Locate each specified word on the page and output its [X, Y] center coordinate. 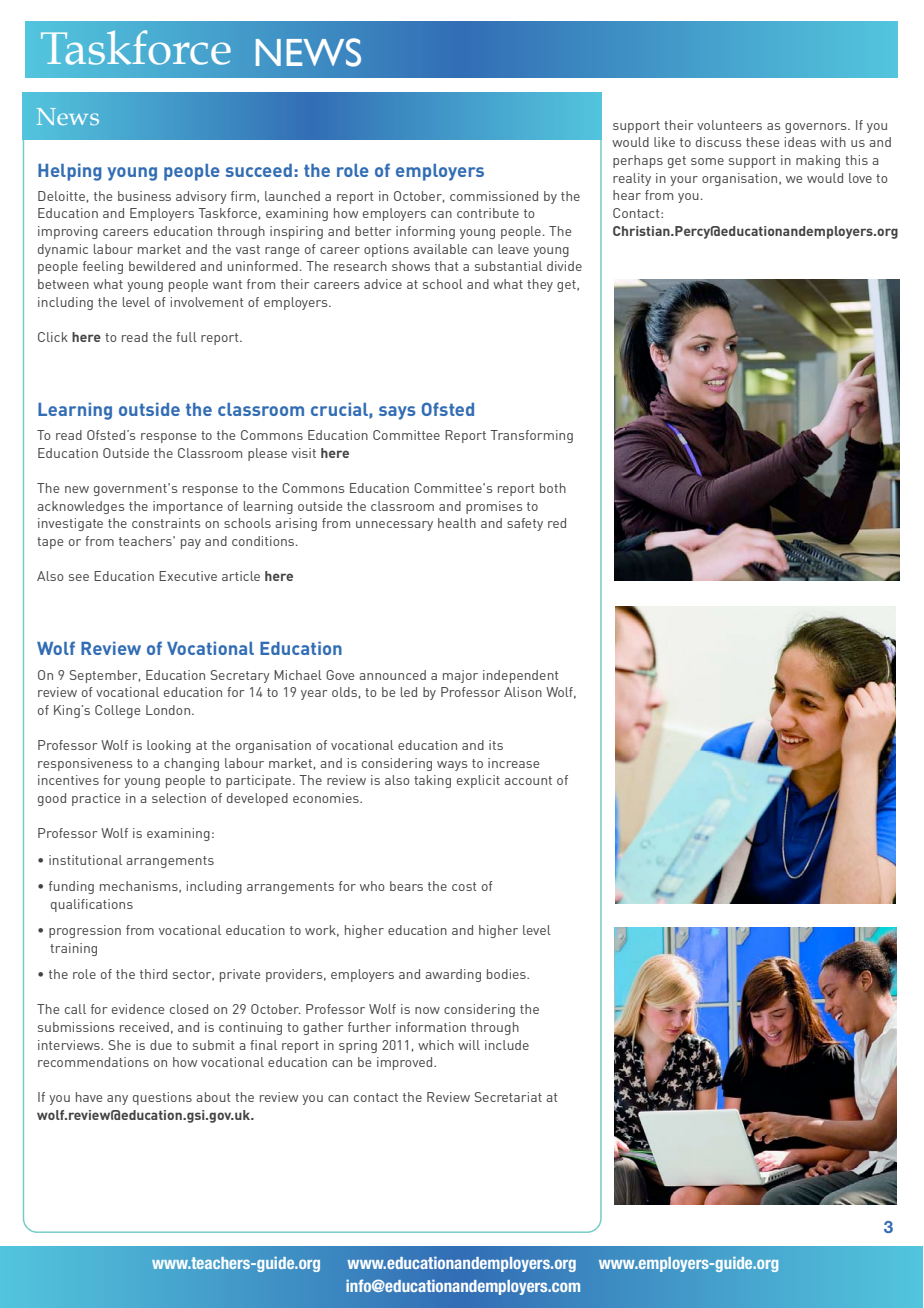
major [460, 676]
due [161, 1045]
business [144, 196]
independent [521, 676]
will [469, 1045]
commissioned [494, 196]
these [762, 142]
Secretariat [508, 1097]
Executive [188, 576]
